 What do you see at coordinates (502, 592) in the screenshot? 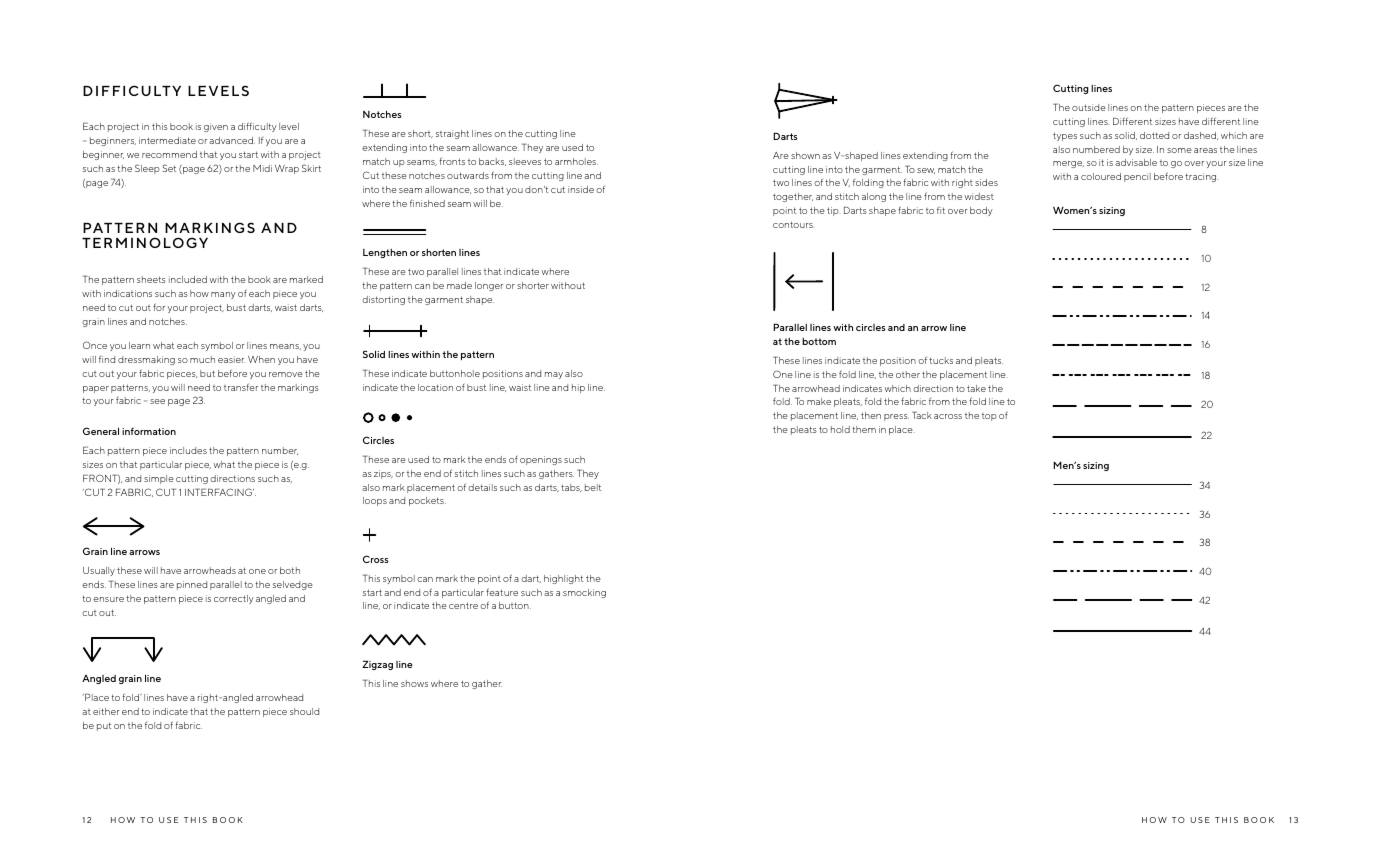
I see `feature` at bounding box center [502, 592].
